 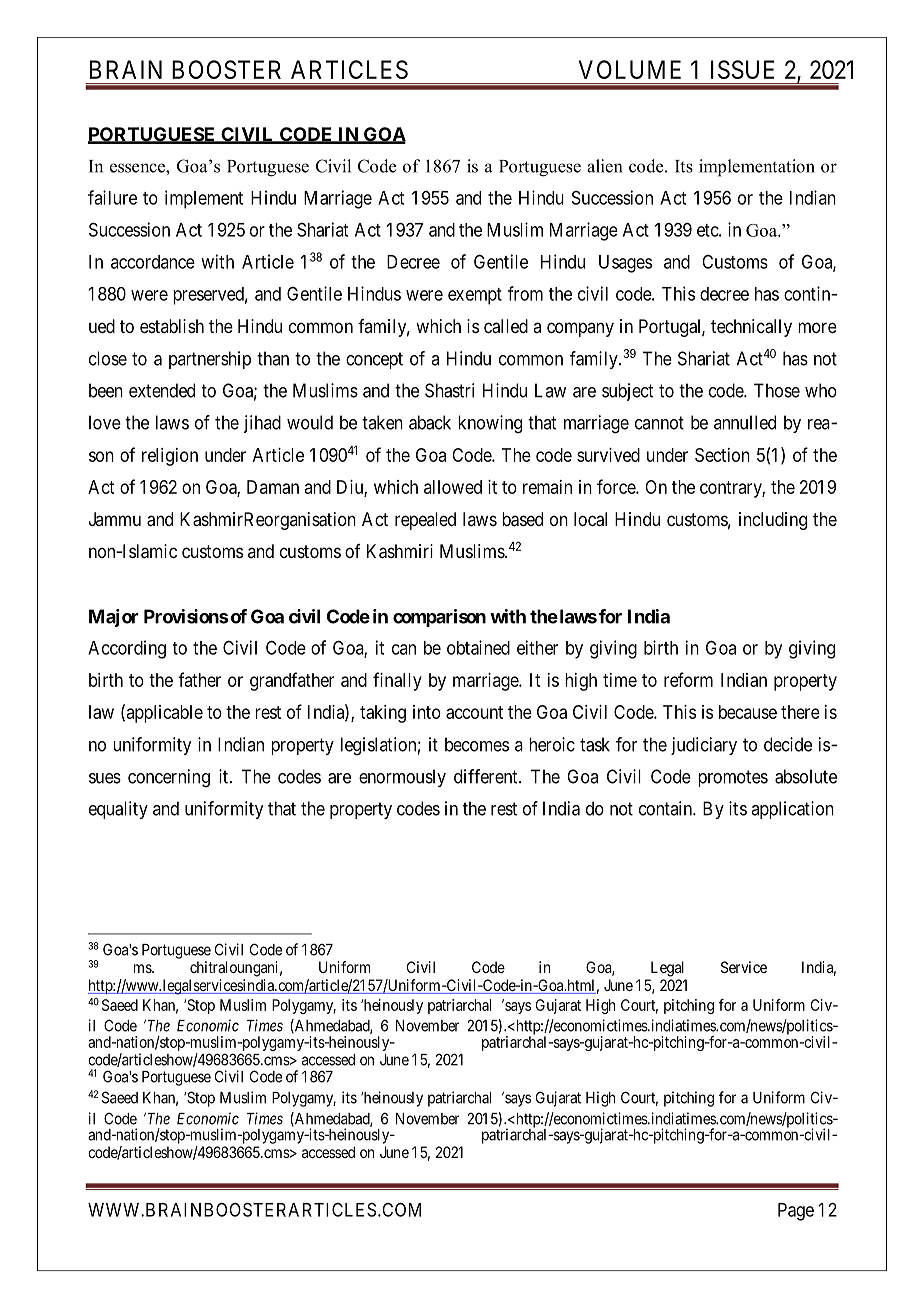 What do you see at coordinates (115, 519) in the page?
I see `Jammu` at bounding box center [115, 519].
